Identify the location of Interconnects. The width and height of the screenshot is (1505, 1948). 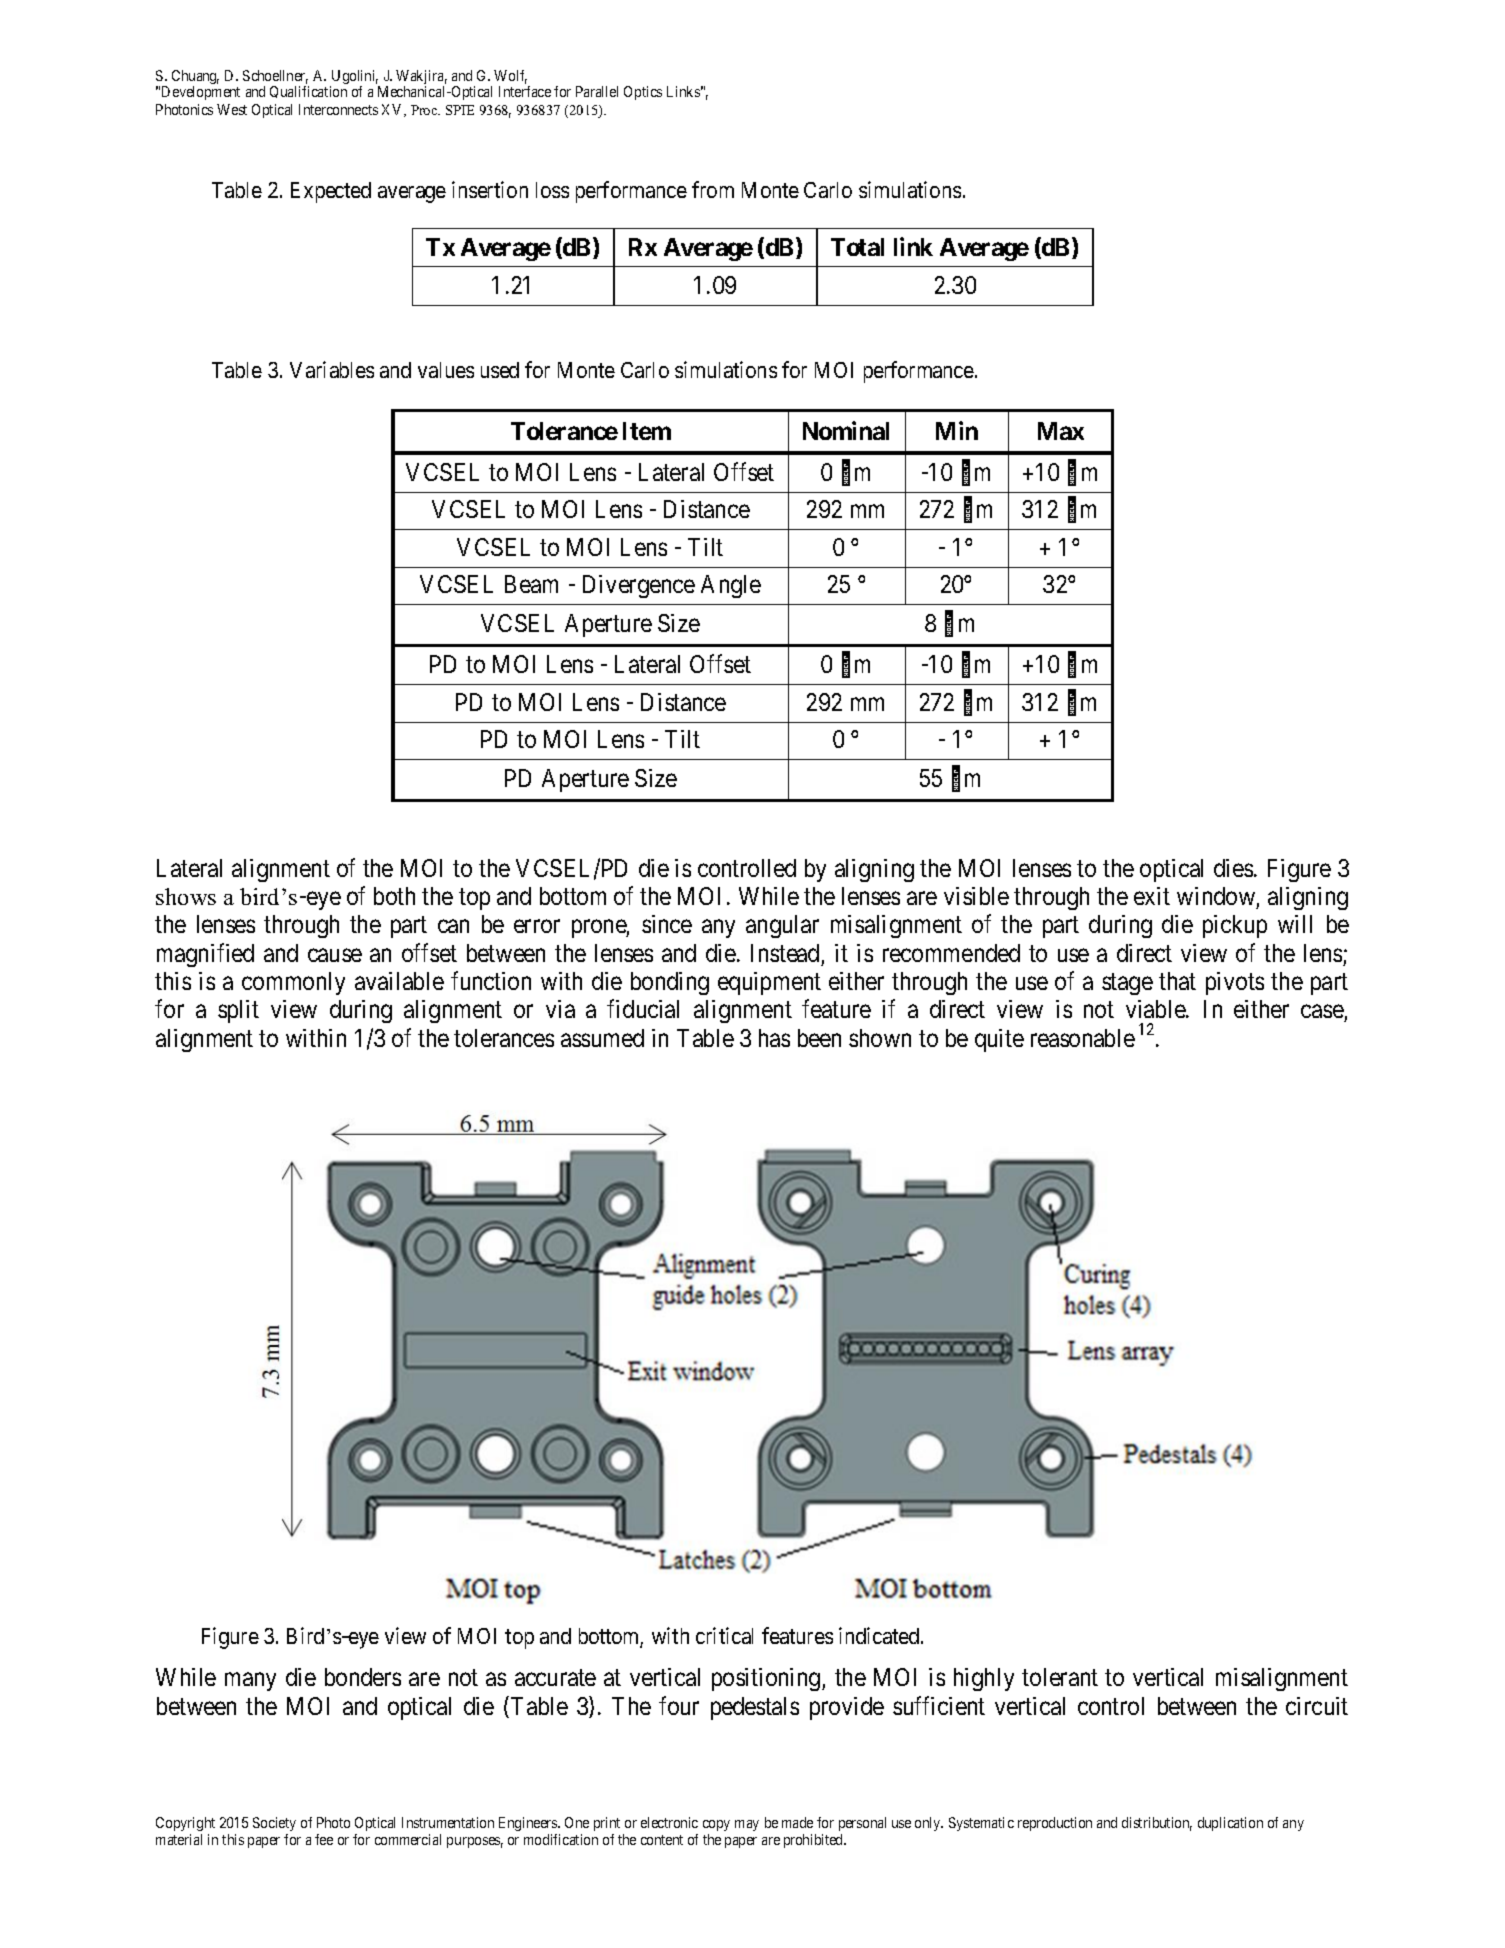
(338, 109).
